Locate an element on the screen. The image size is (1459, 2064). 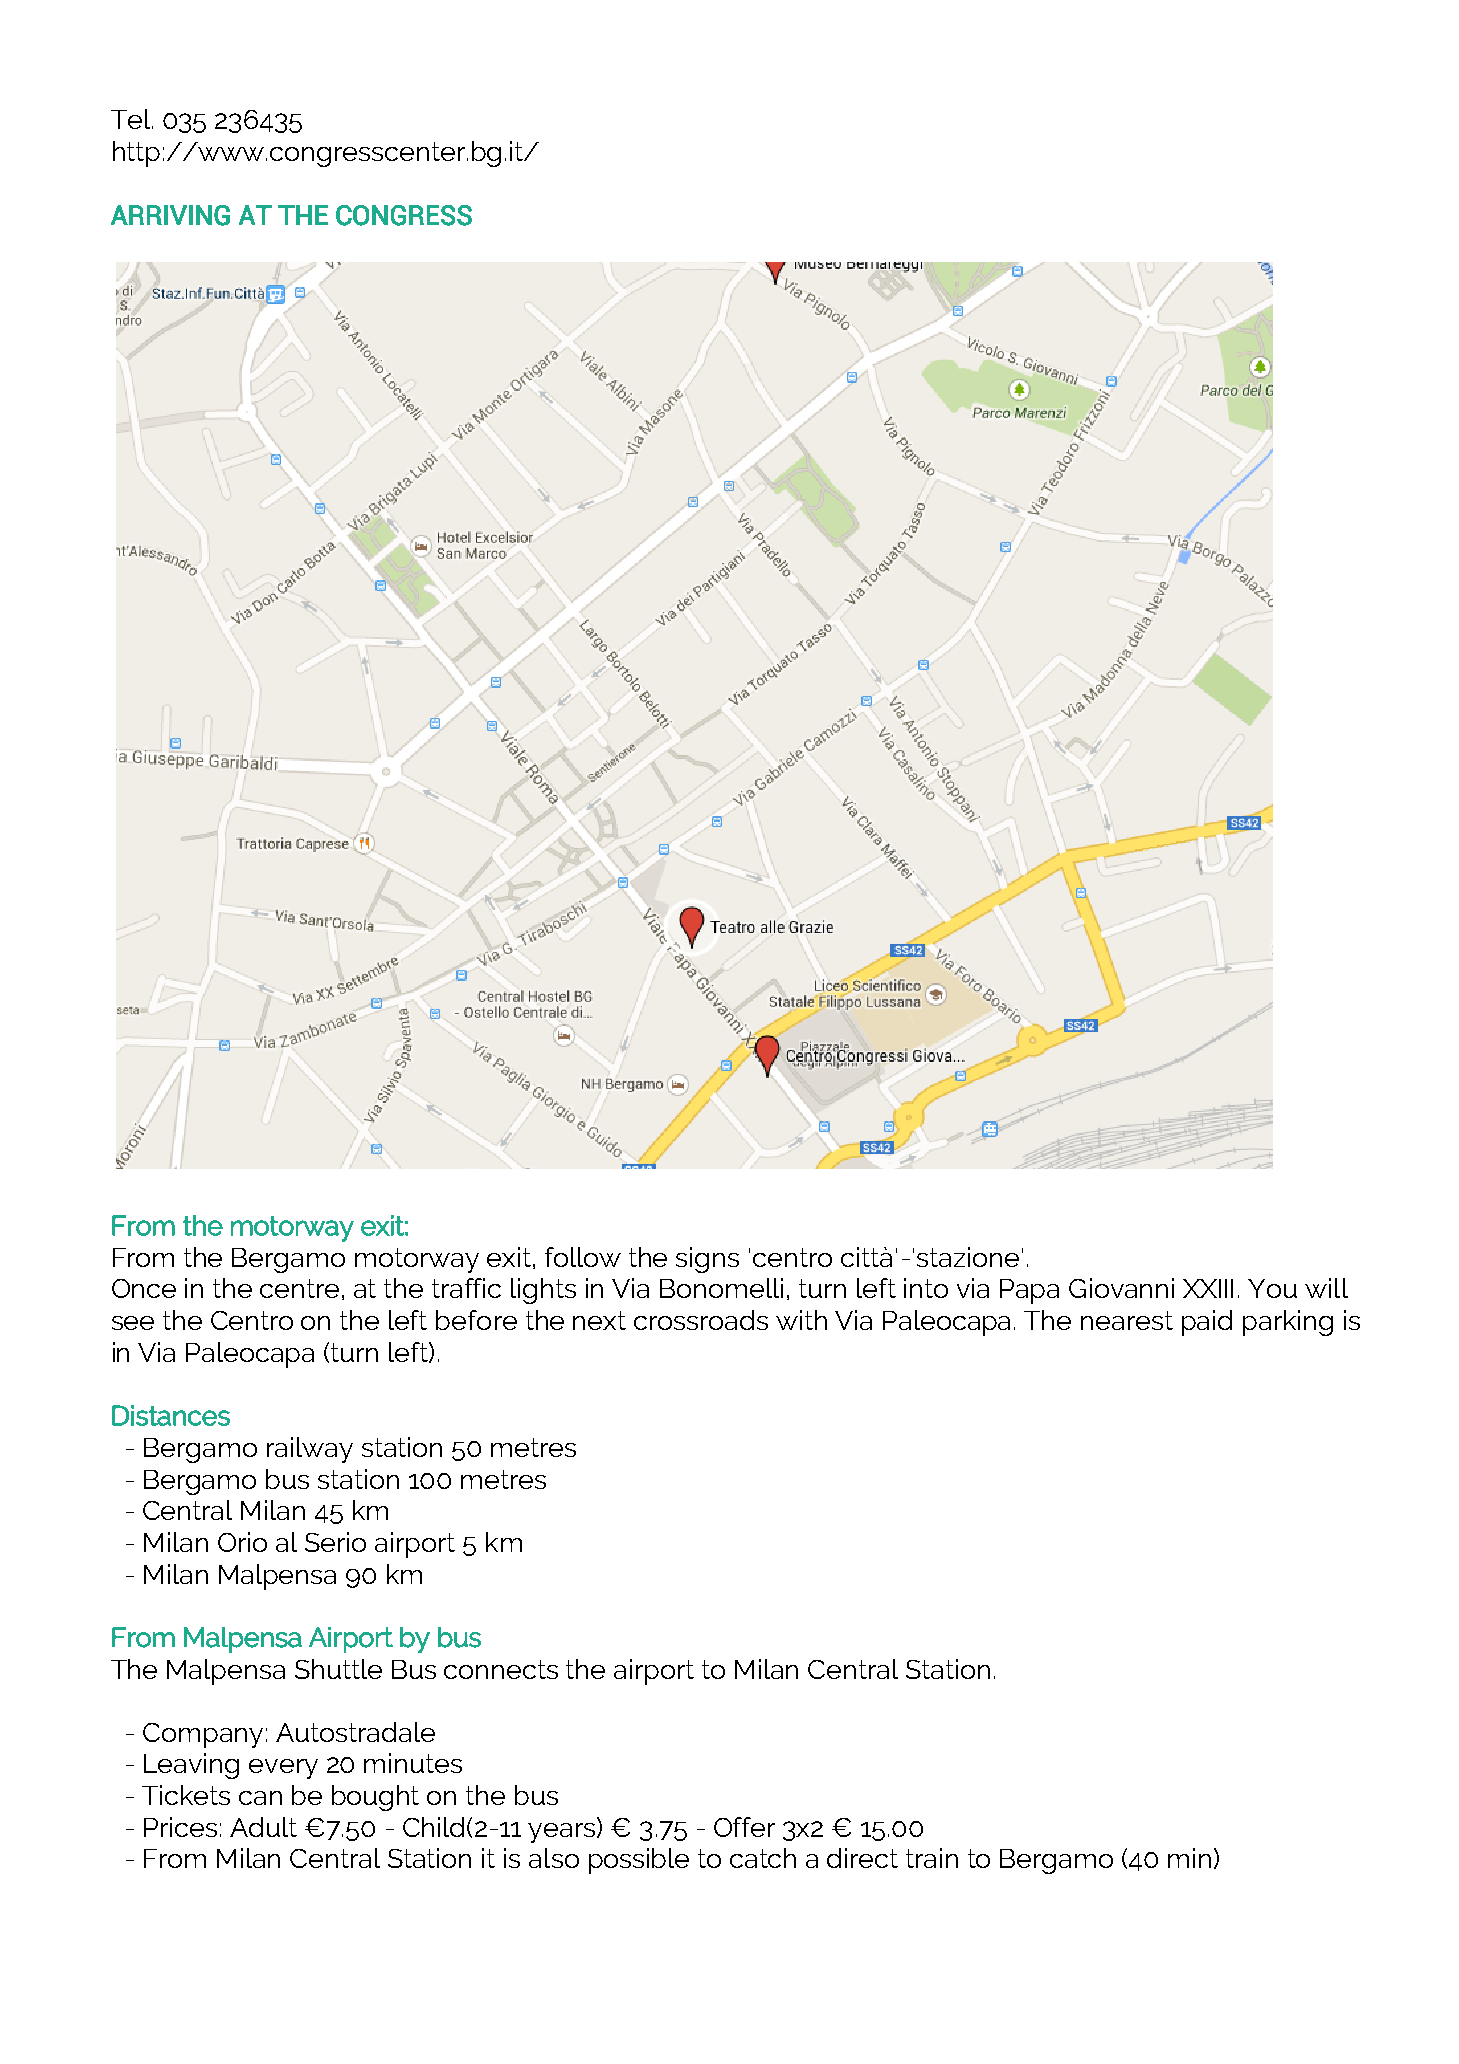
Once is located at coordinates (144, 1288).
